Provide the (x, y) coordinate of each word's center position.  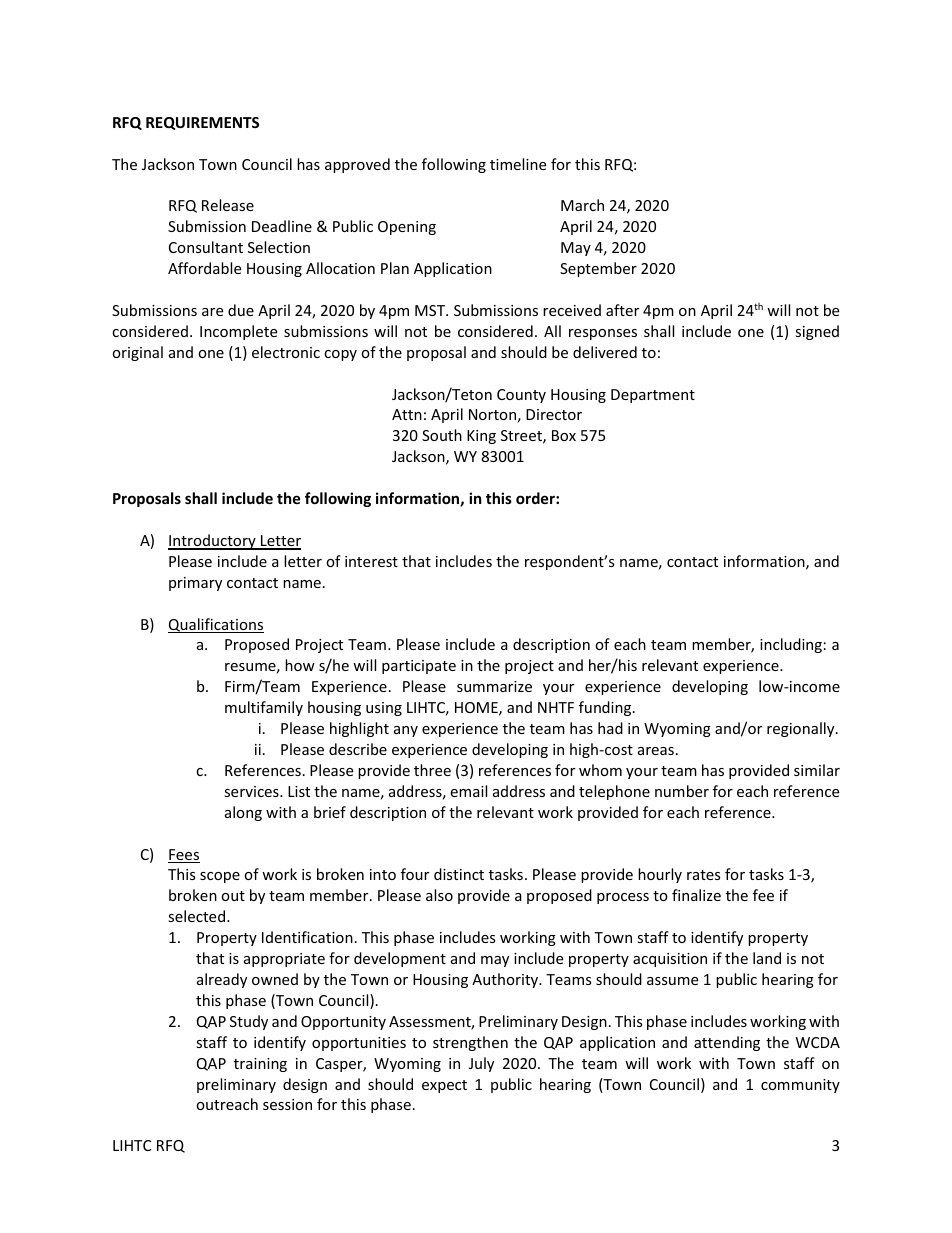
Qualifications (216, 625)
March (582, 205)
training (260, 1065)
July (481, 1064)
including (791, 645)
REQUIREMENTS (202, 123)
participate (419, 667)
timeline (518, 164)
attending (727, 1043)
